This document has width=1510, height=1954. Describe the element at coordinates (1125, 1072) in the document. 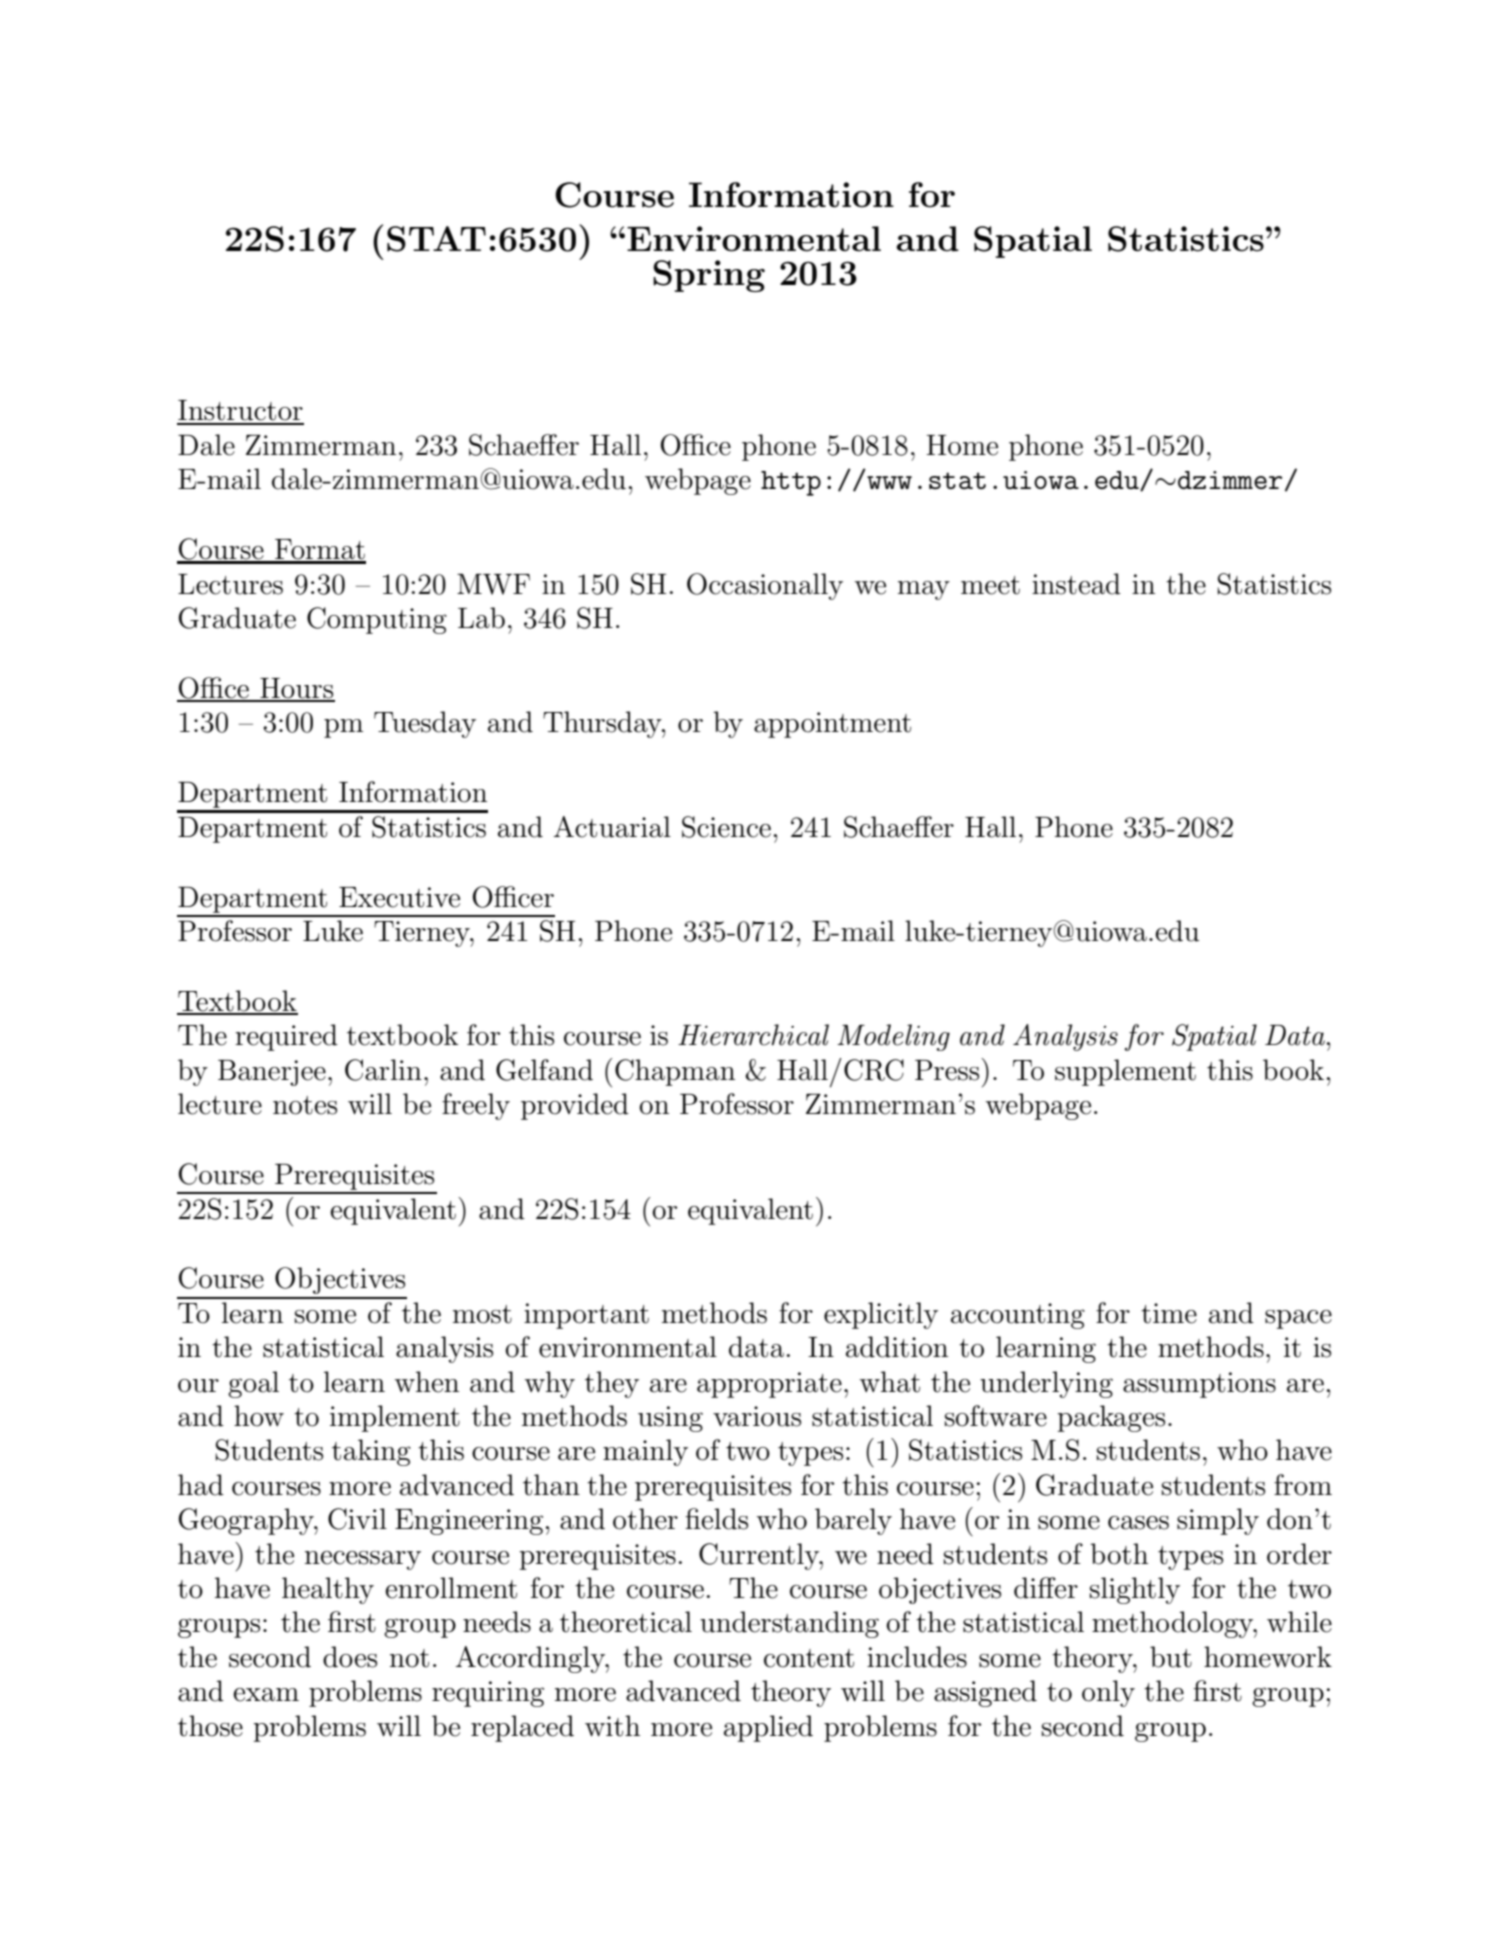

I see `supplement` at that location.
